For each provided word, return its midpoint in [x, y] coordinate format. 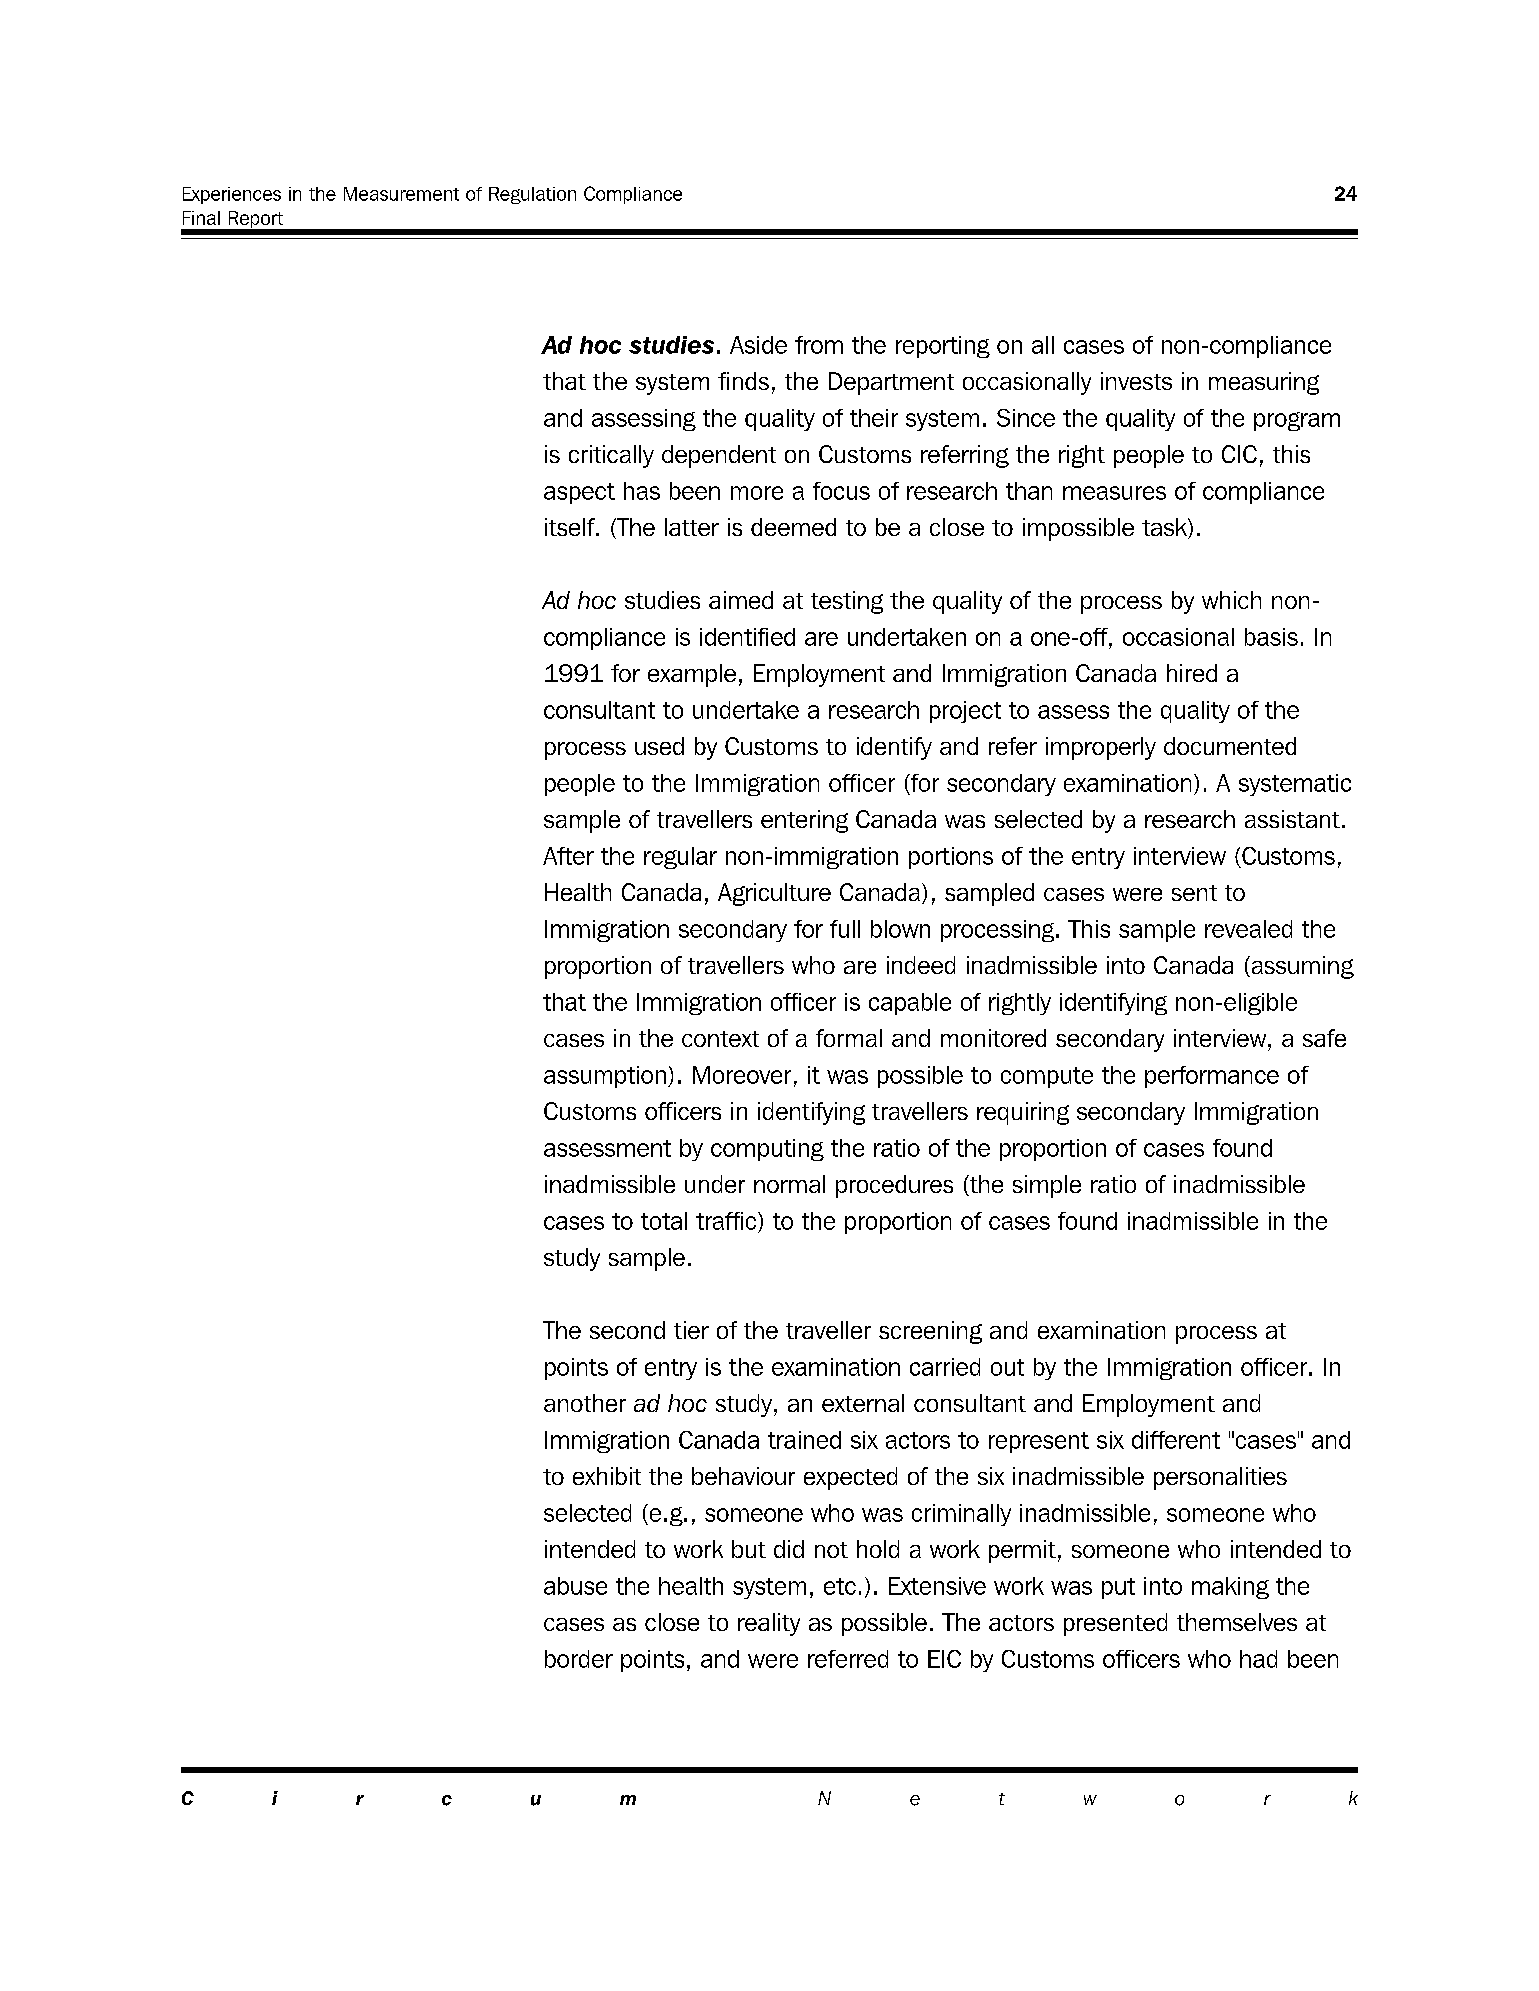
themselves [1237, 1622]
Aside [758, 345]
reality [769, 1624]
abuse [575, 1586]
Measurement [401, 194]
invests [1136, 381]
